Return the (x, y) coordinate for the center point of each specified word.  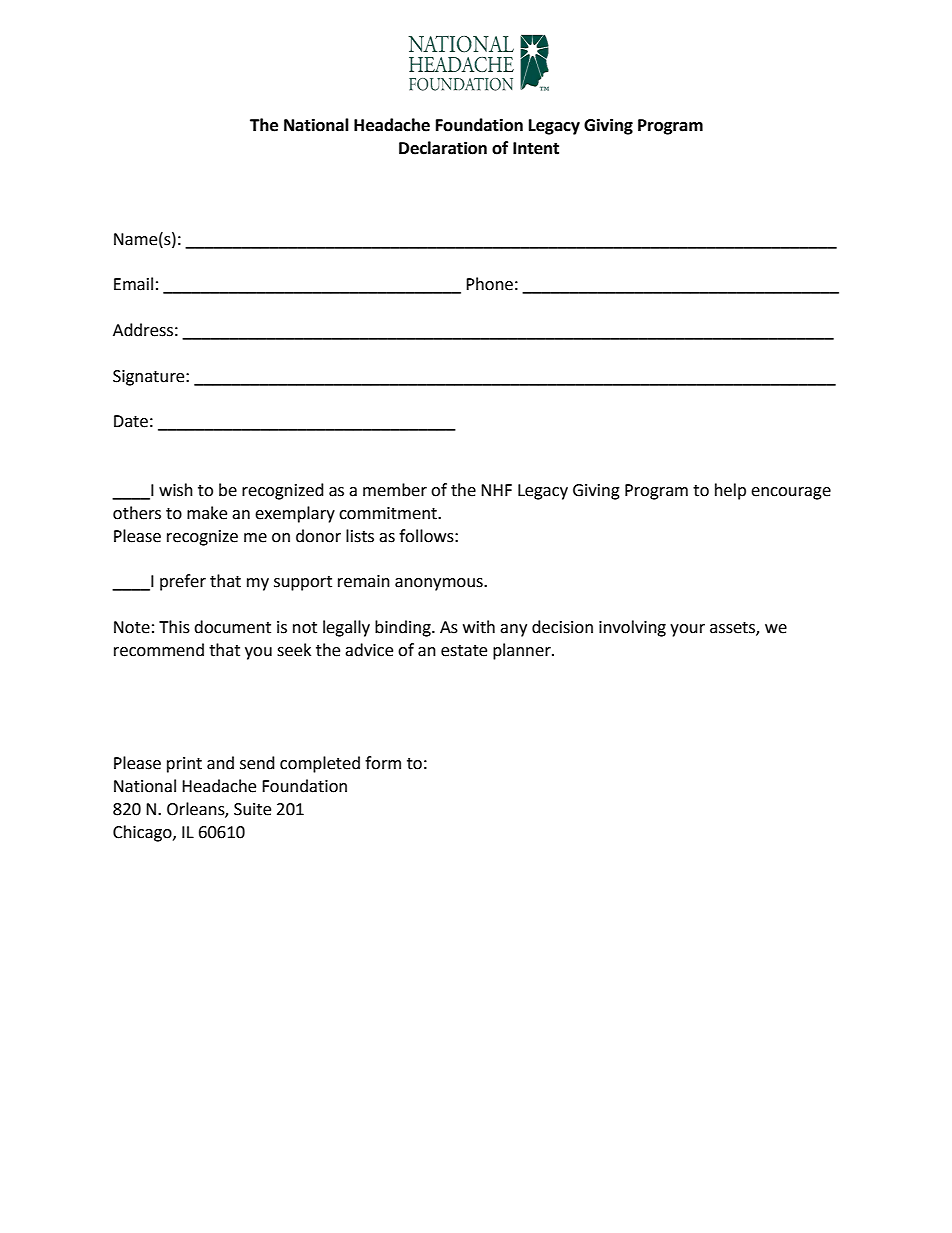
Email (133, 284)
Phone (489, 284)
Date (131, 421)
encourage (791, 493)
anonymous (440, 584)
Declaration (443, 148)
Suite (252, 809)
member (395, 490)
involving (632, 628)
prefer (183, 582)
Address (143, 330)
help (730, 491)
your (687, 630)
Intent (536, 148)
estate (464, 651)
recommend (159, 650)
